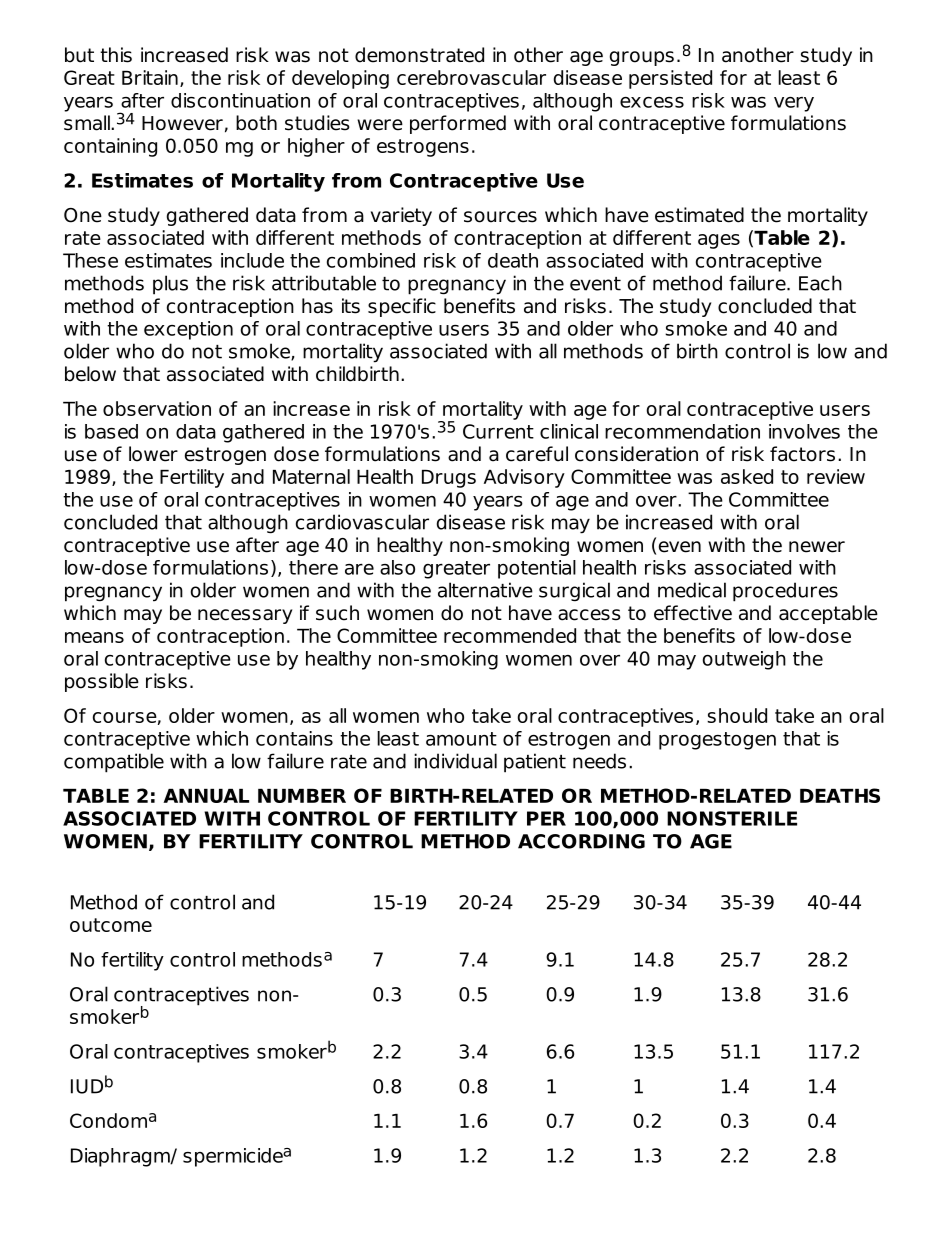 Image resolution: width=952 pixels, height=1233 pixels. I want to click on Condom, so click(108, 1120).
